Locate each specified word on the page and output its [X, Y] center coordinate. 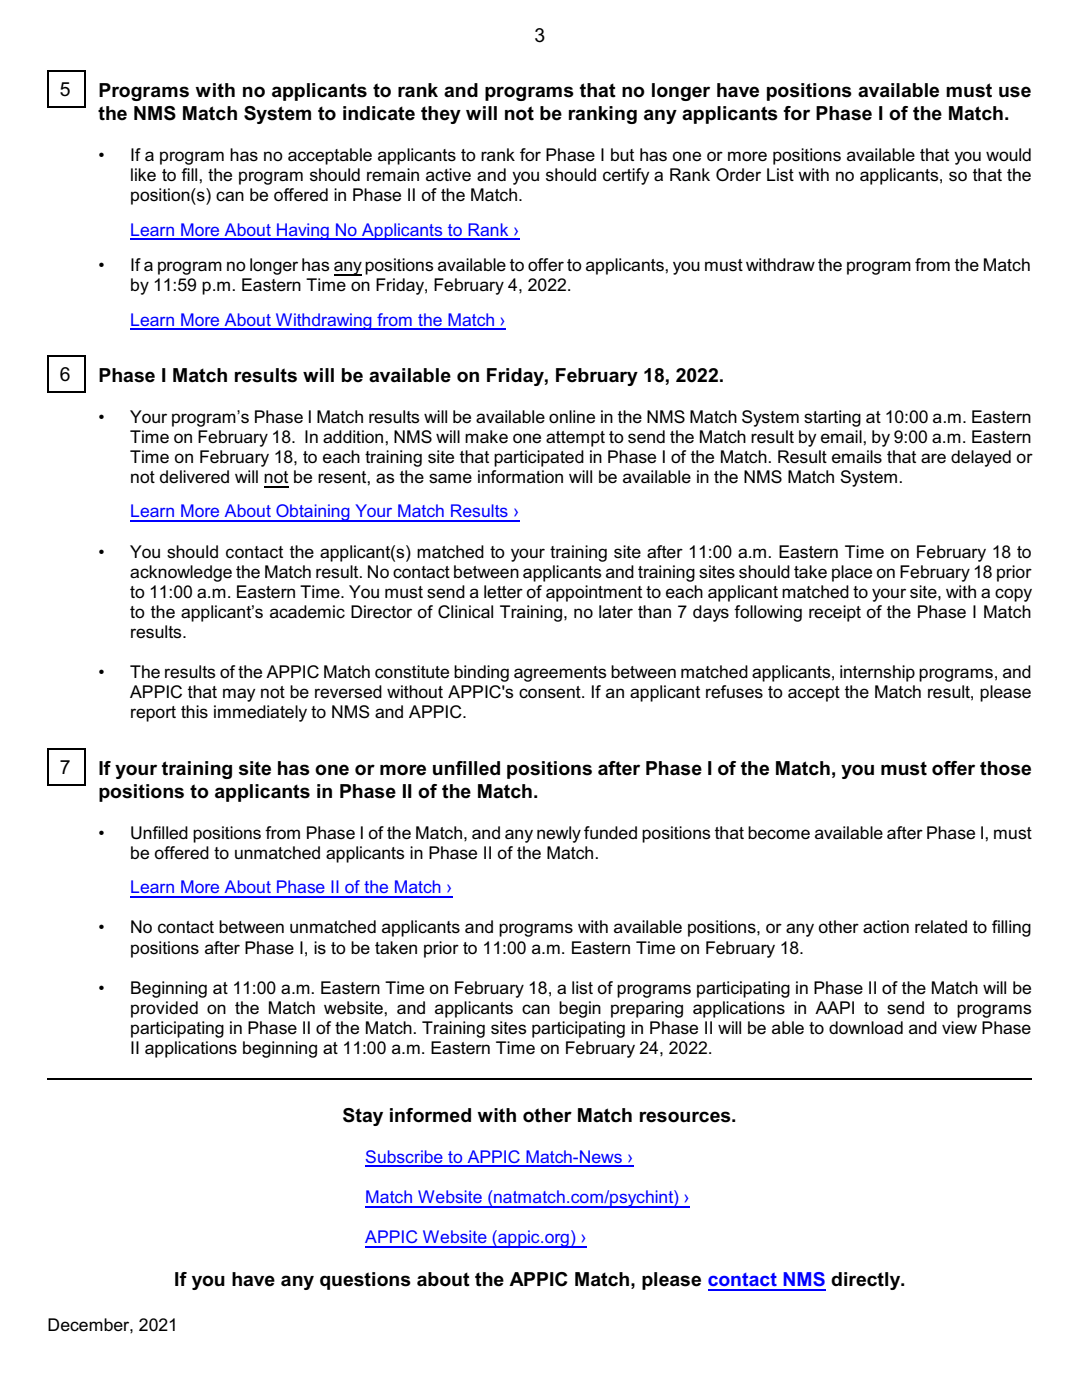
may [239, 695]
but [622, 154]
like [143, 175]
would [1008, 154]
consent [551, 692]
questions [365, 1281]
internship [877, 673]
